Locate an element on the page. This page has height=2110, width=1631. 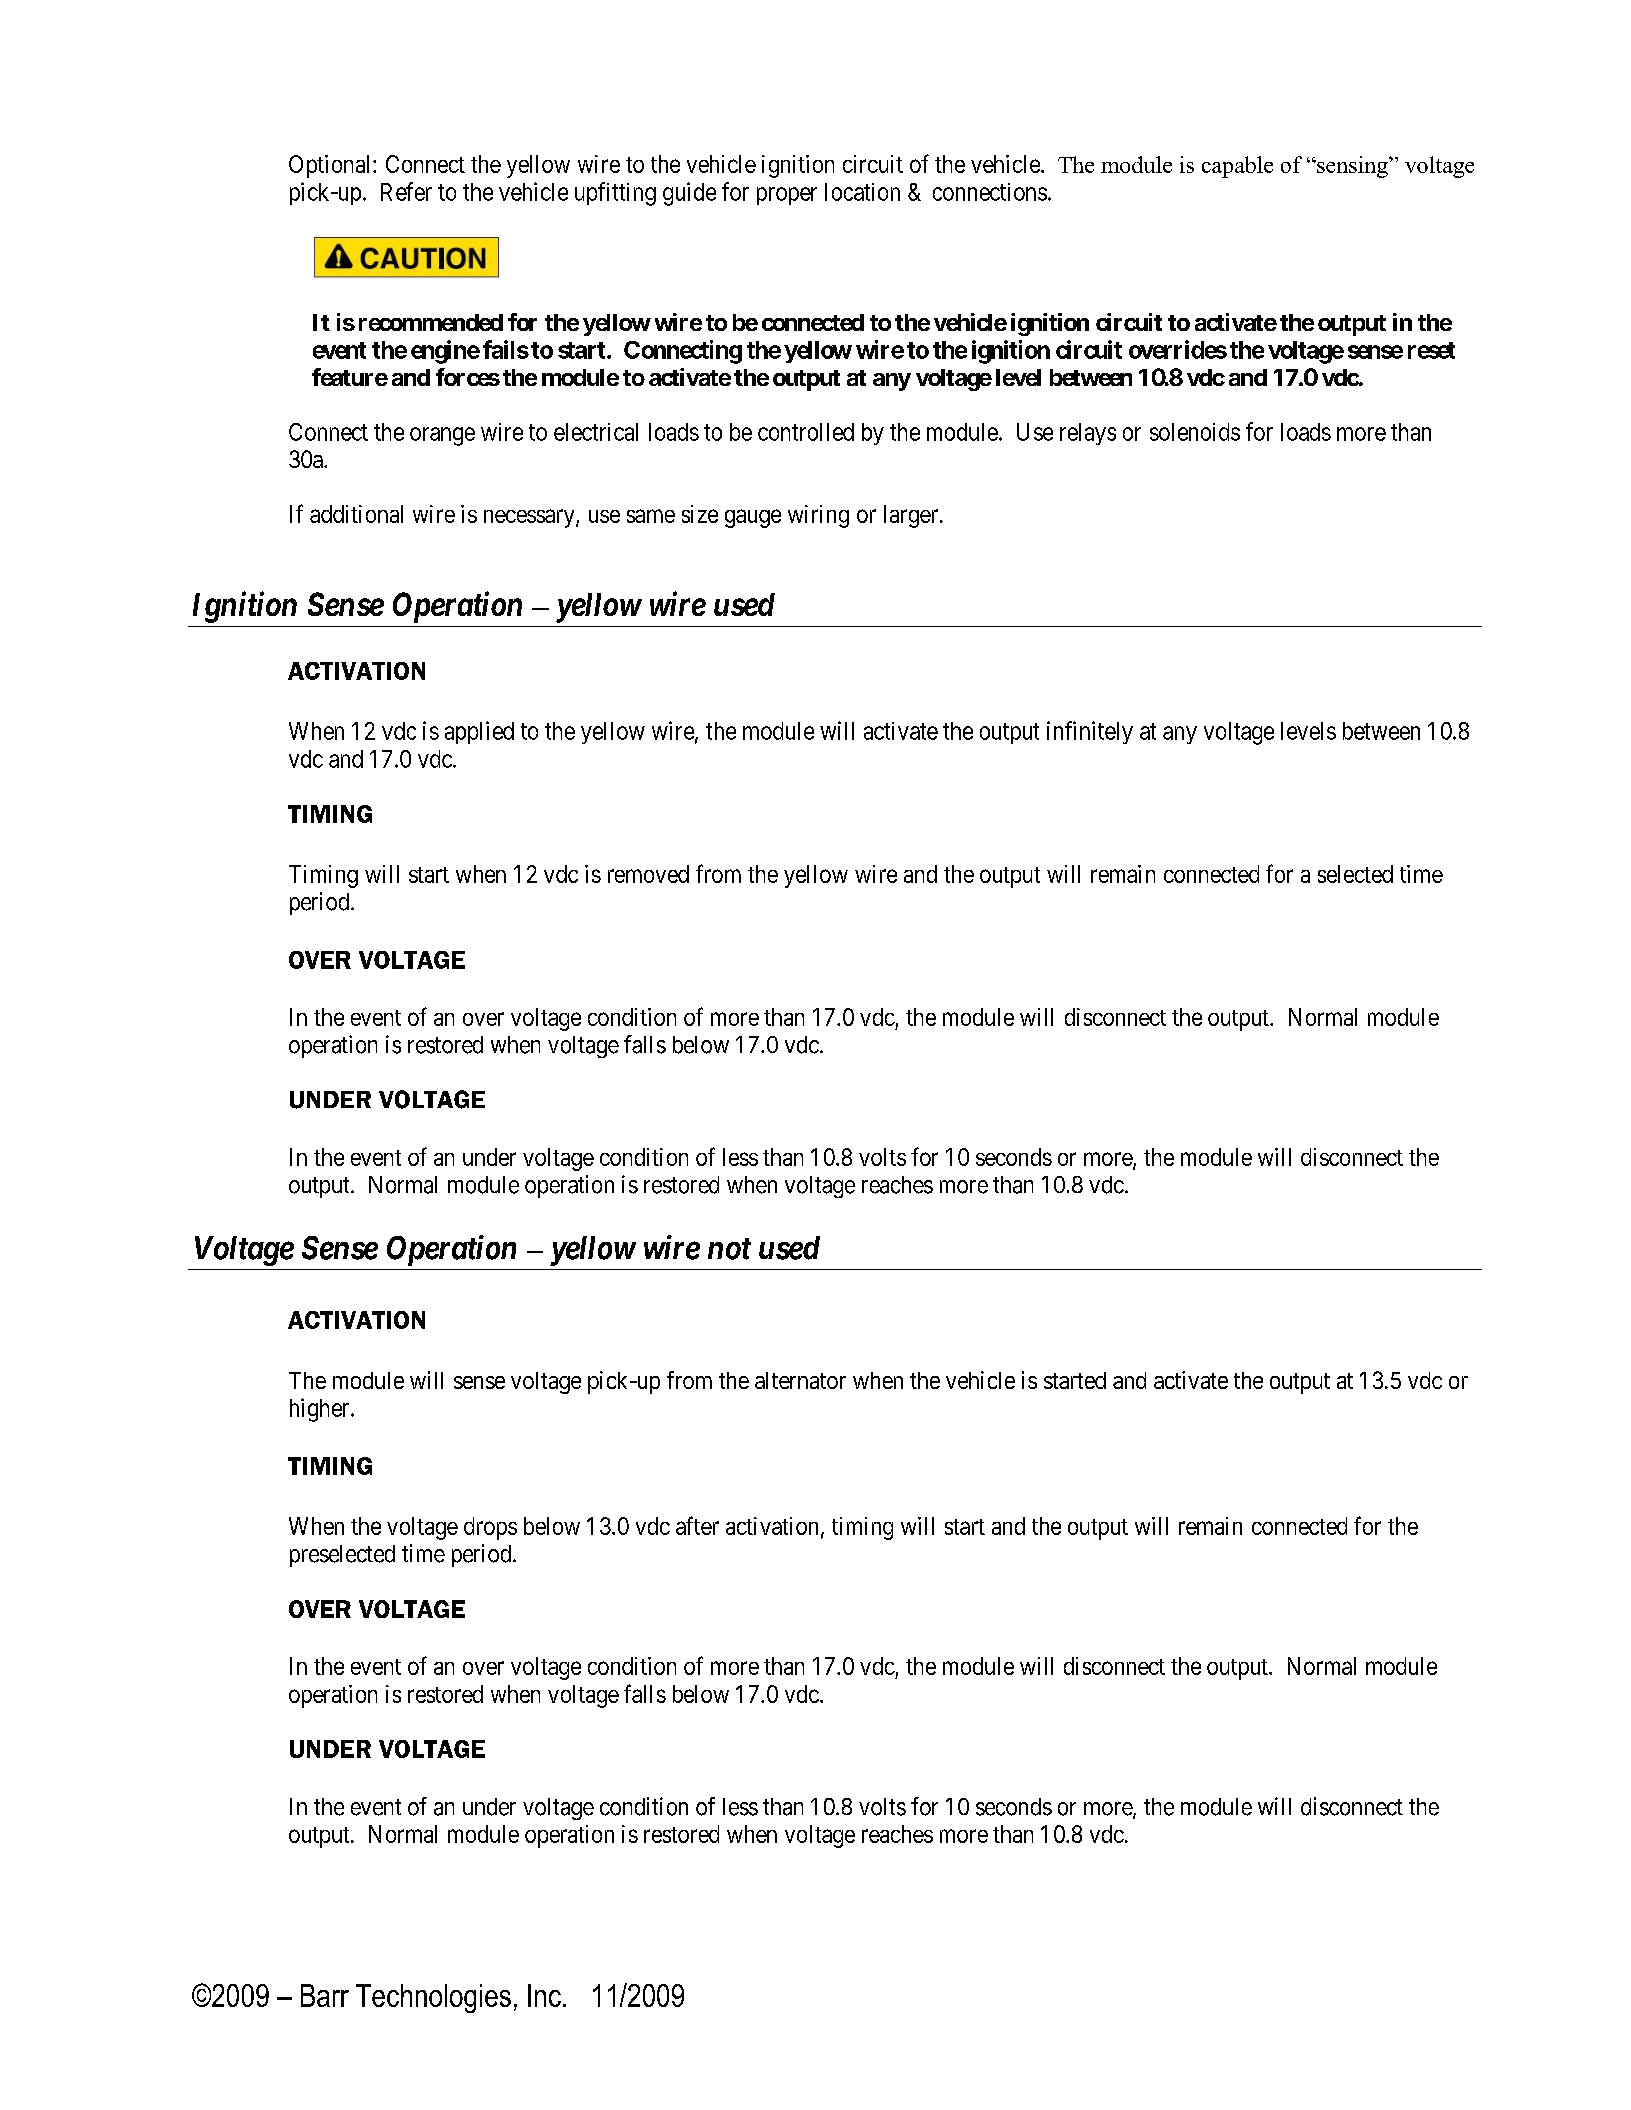
not is located at coordinates (729, 1249).
